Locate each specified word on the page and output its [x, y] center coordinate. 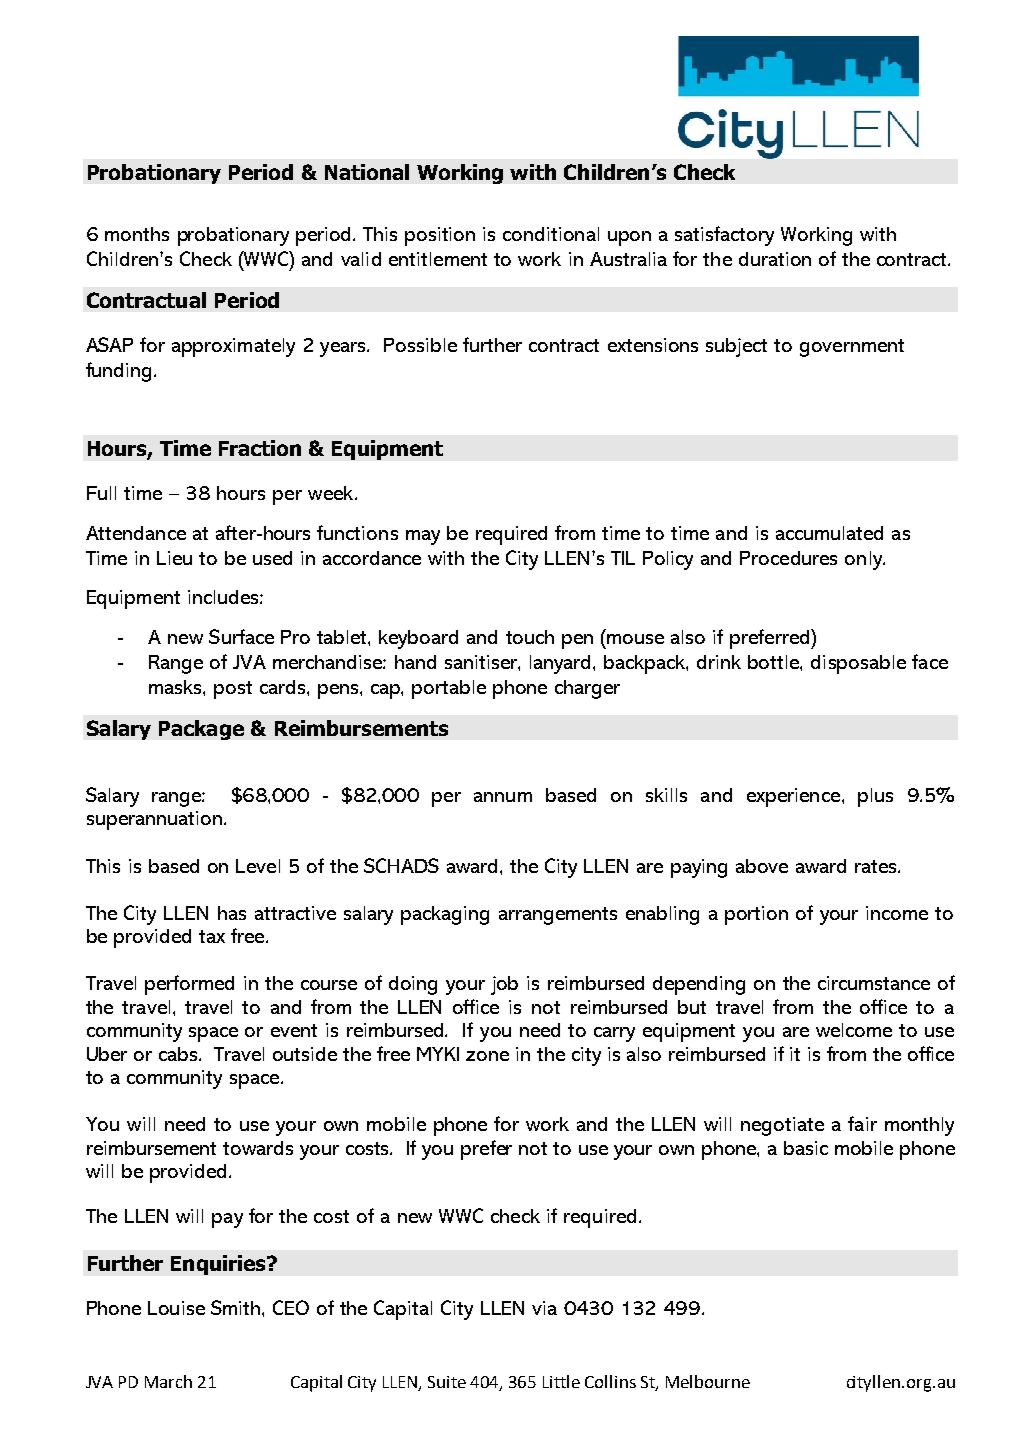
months [137, 234]
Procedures [788, 558]
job [504, 985]
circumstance [874, 983]
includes [224, 597]
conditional [551, 234]
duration [775, 259]
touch [530, 637]
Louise [176, 1308]
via [544, 1308]
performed [189, 985]
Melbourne [708, 1381]
